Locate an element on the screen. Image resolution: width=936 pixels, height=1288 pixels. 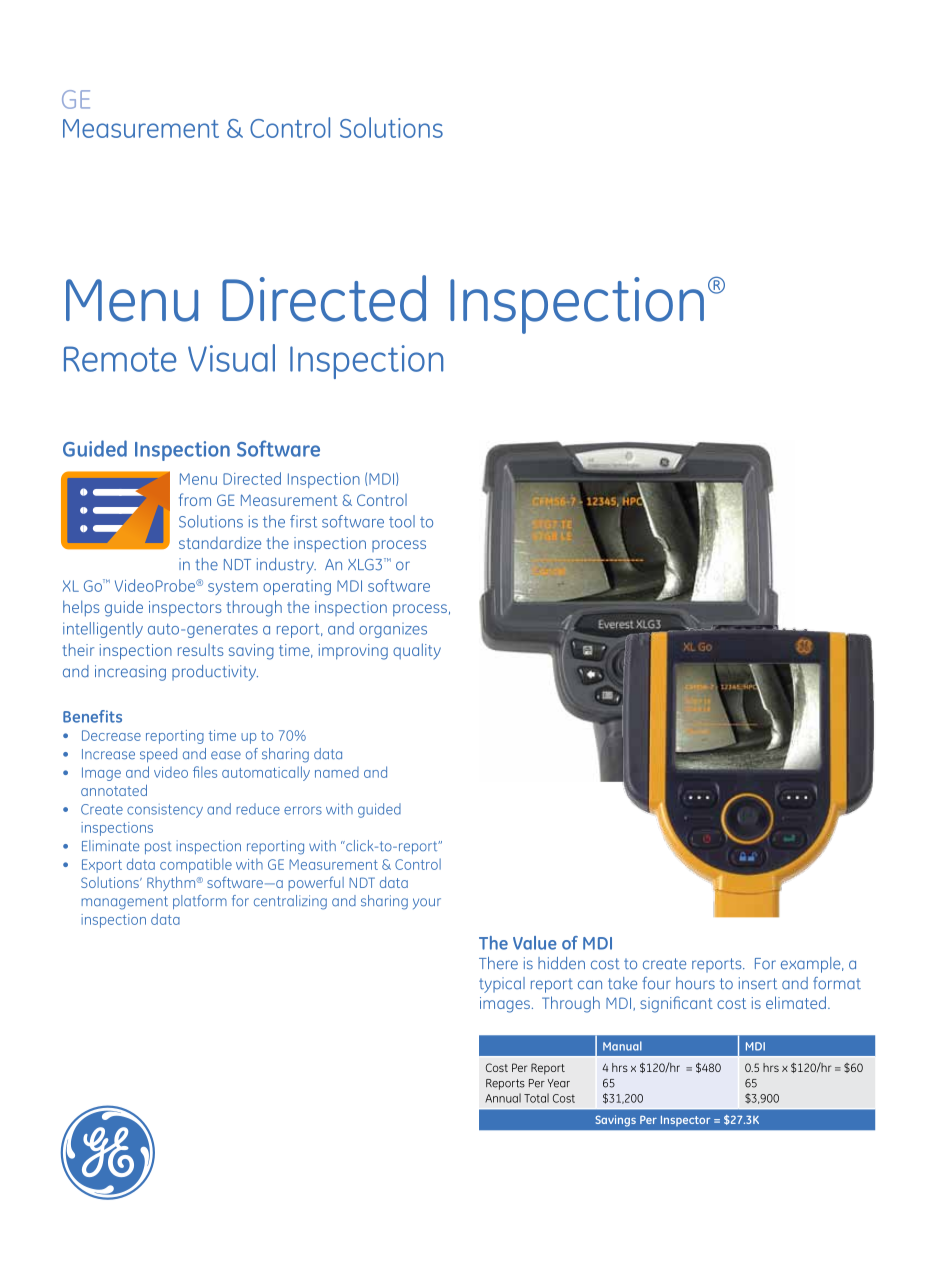
Remote is located at coordinates (120, 359).
